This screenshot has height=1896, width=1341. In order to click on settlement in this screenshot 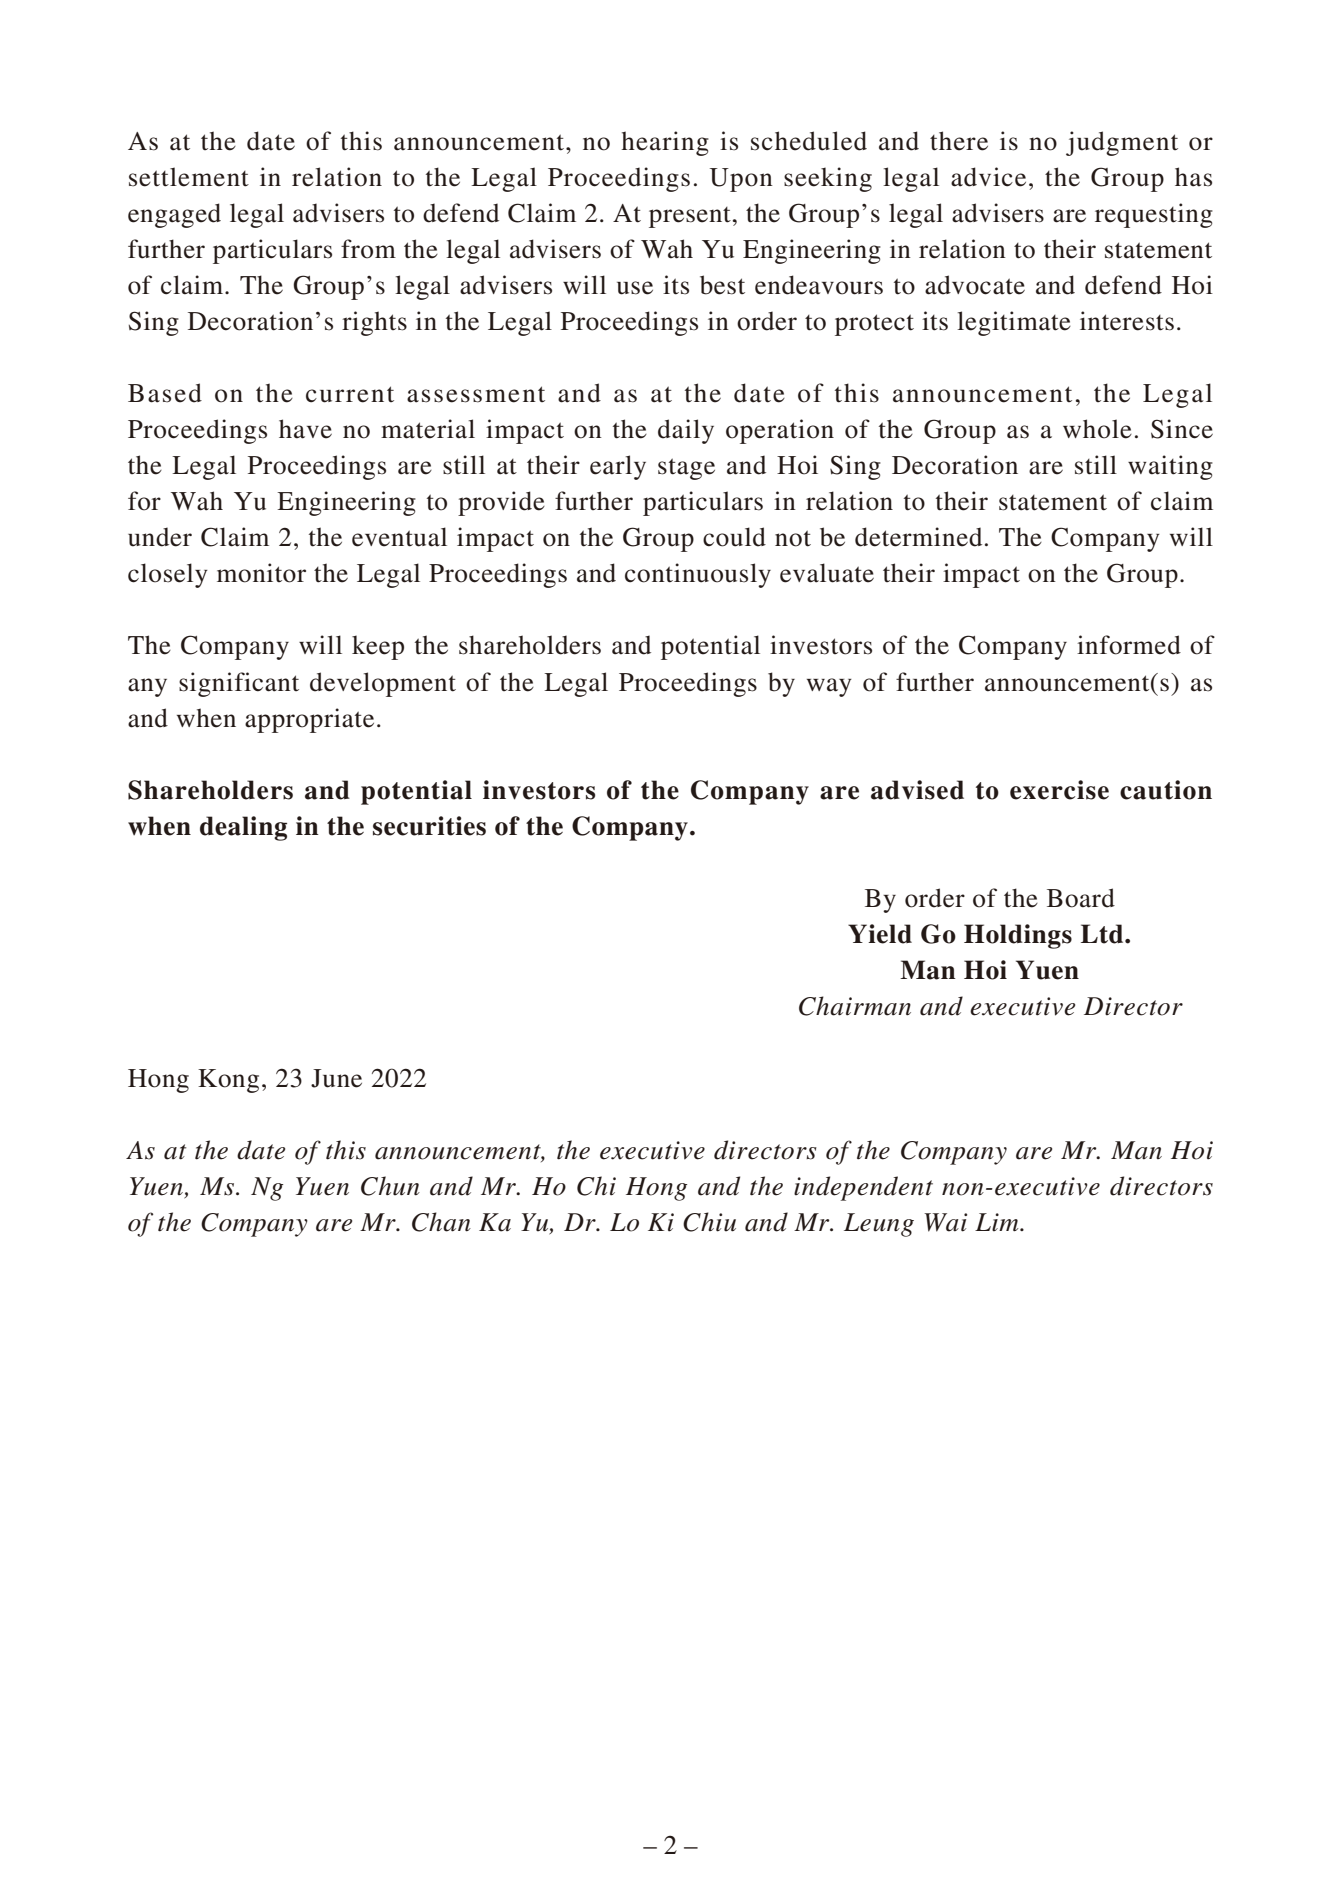, I will do `click(189, 177)`.
